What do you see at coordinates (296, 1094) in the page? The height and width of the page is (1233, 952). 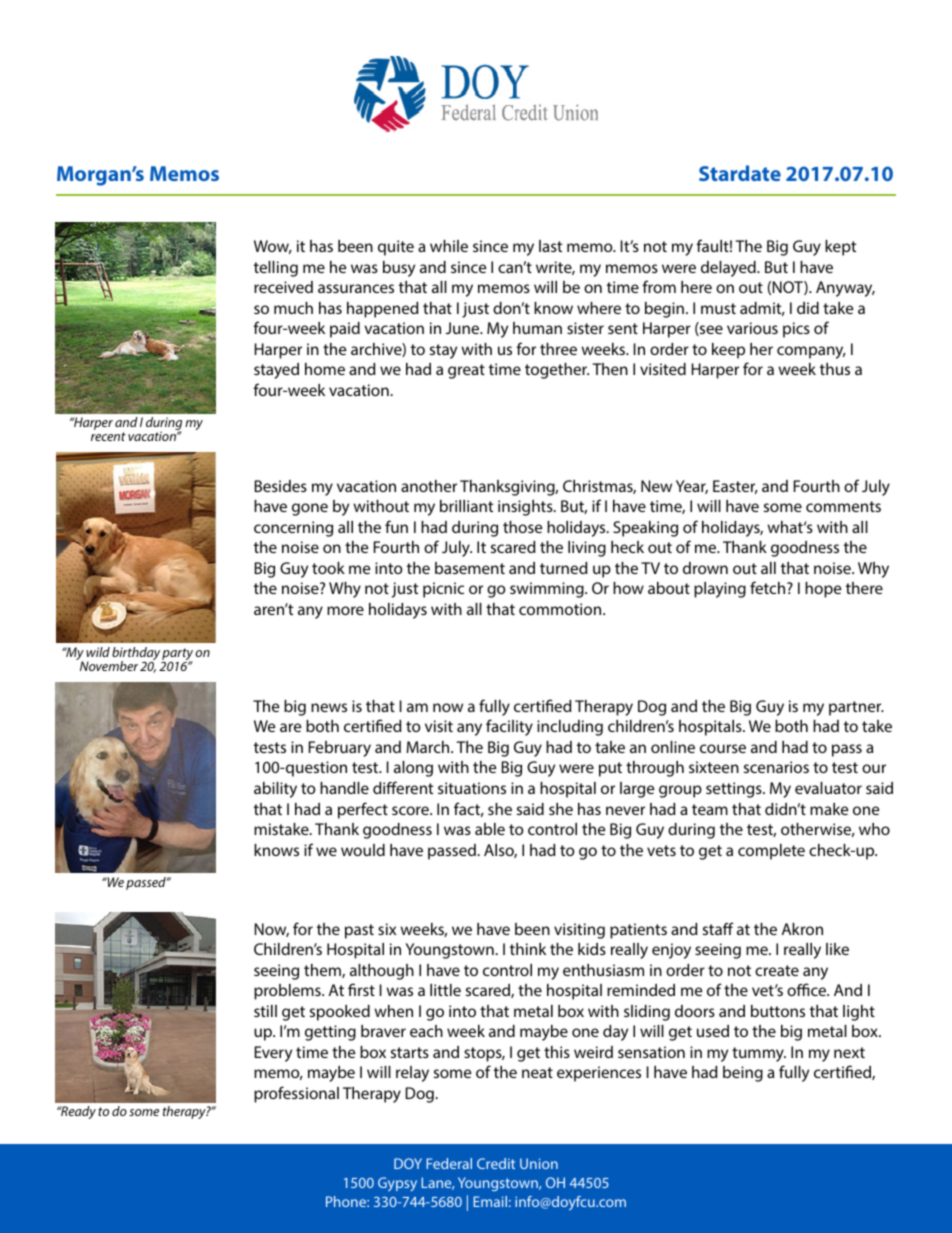 I see `professional` at bounding box center [296, 1094].
